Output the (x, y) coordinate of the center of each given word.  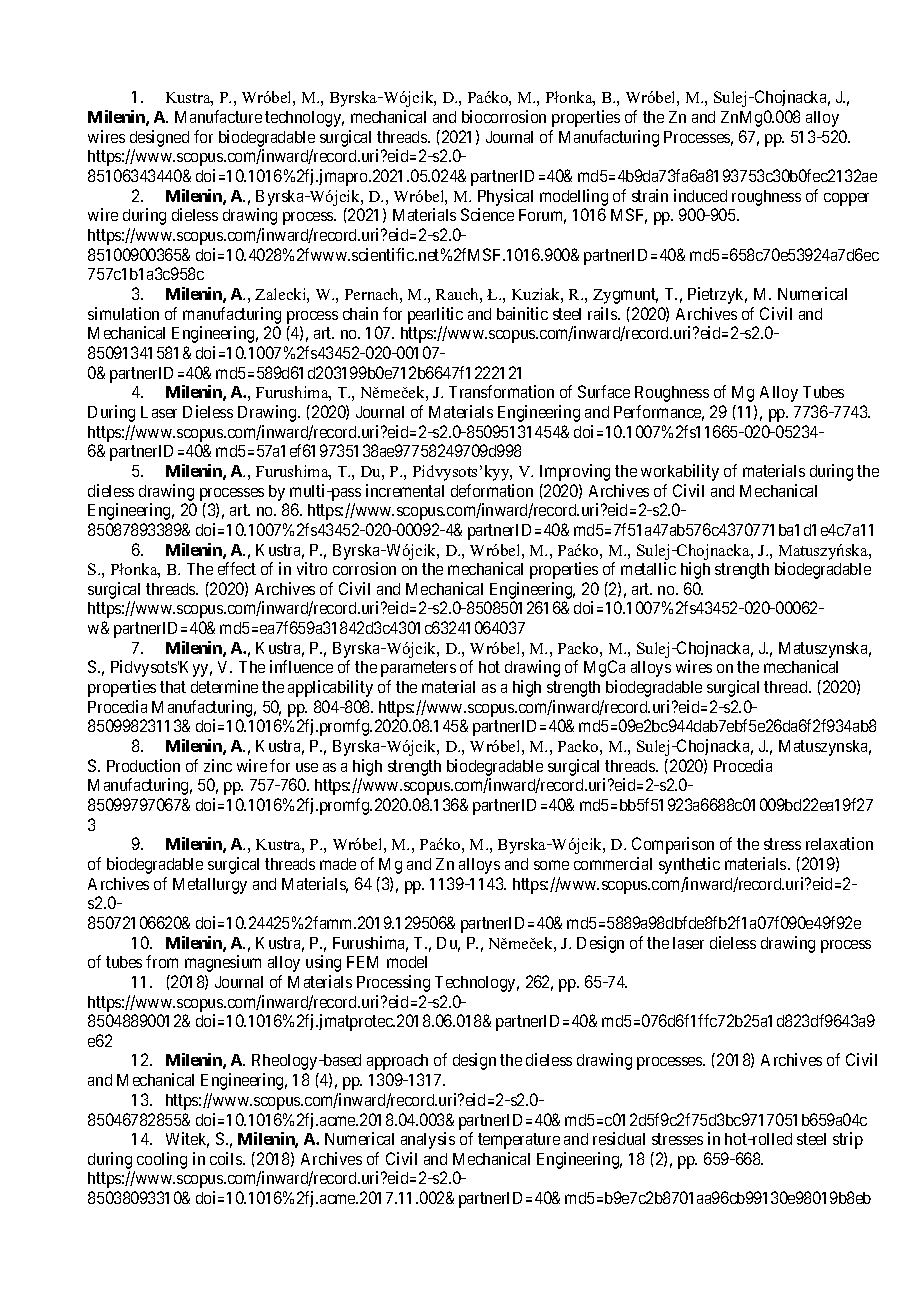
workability (680, 472)
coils (227, 1158)
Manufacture (218, 116)
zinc (218, 765)
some (551, 865)
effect (237, 568)
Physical (505, 197)
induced (700, 195)
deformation (492, 490)
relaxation (839, 843)
